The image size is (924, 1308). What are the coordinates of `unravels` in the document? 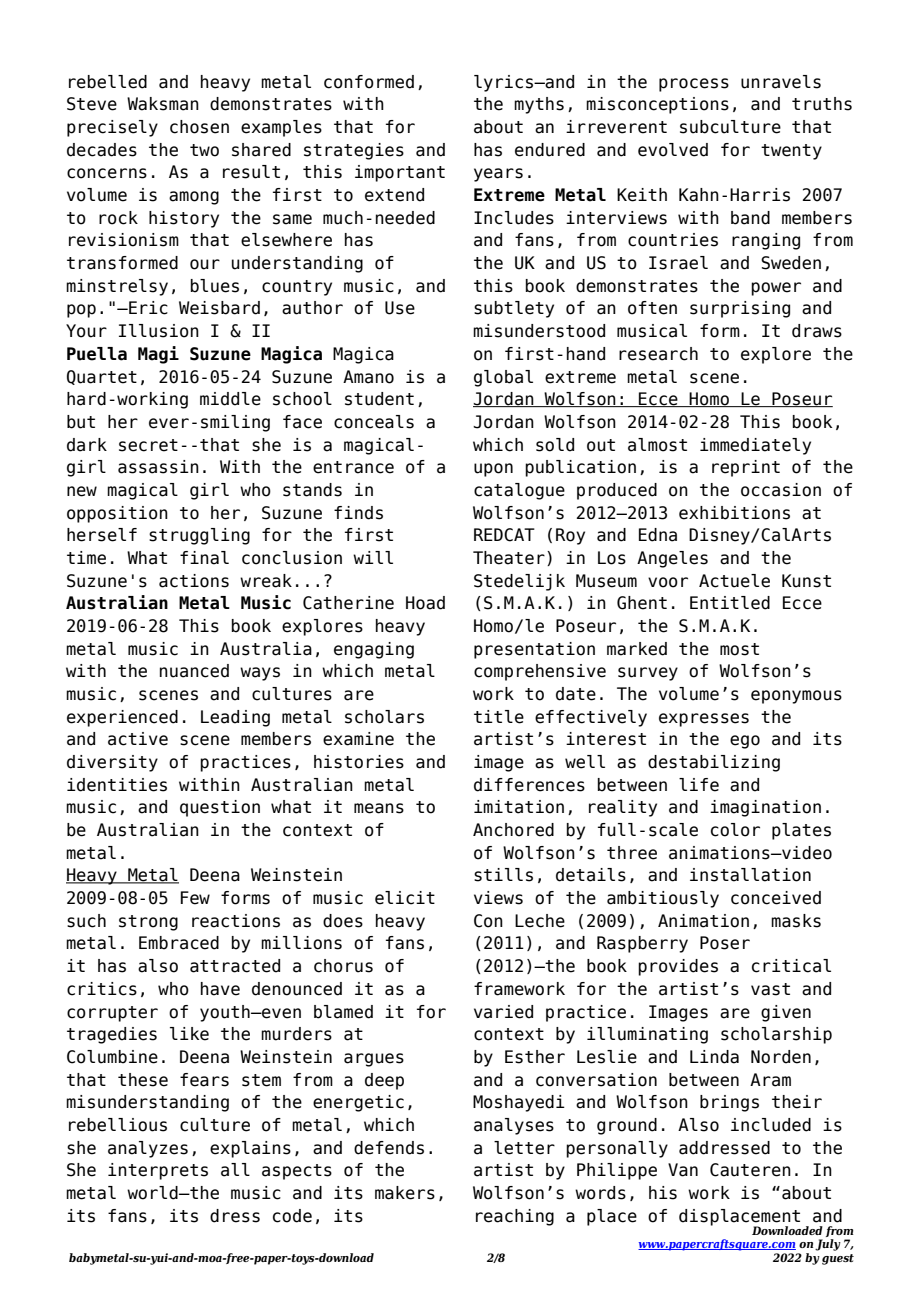 It's located at (781, 82).
